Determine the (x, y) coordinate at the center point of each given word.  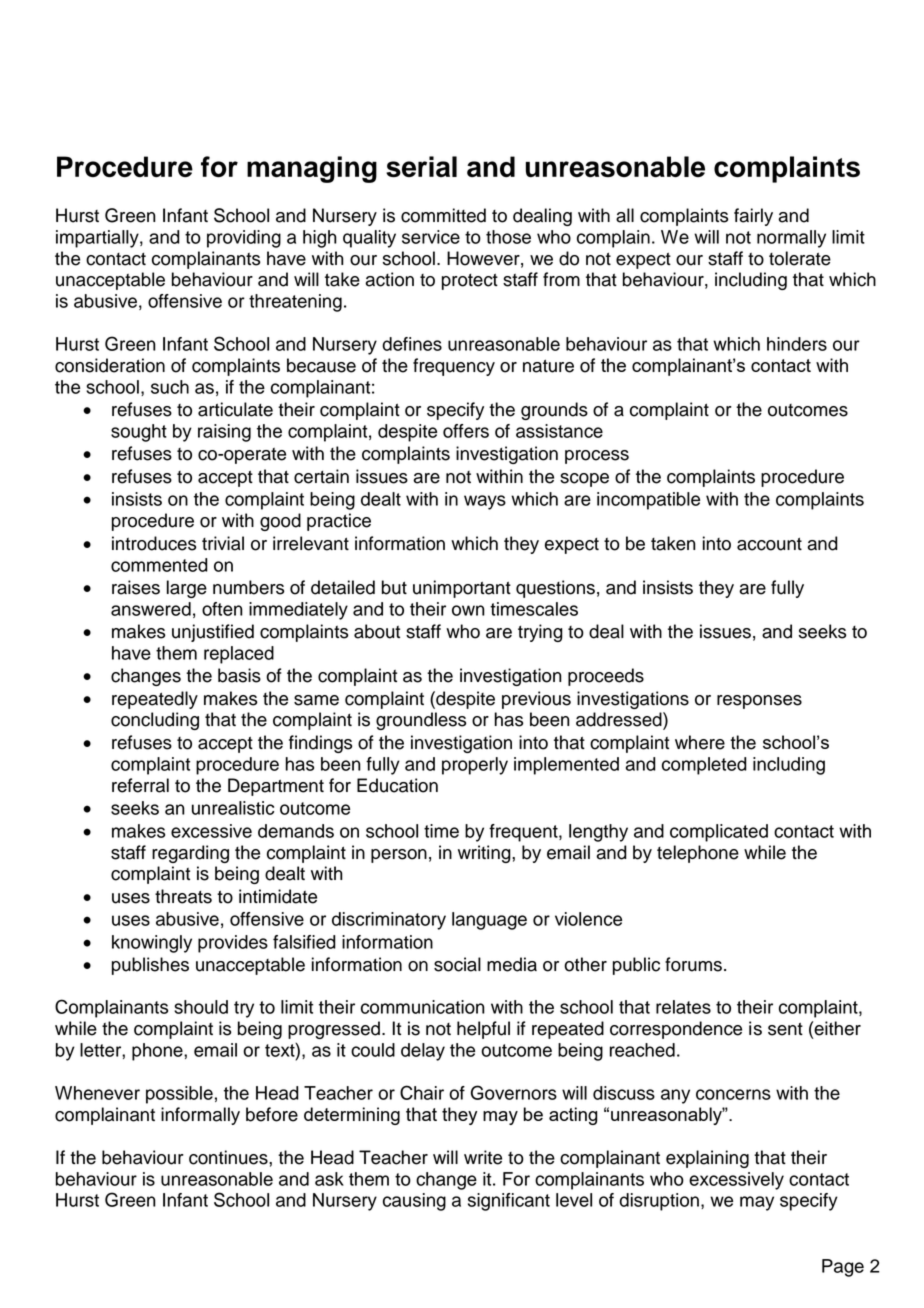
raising (224, 433)
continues (229, 1157)
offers (466, 431)
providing (244, 239)
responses (759, 702)
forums (693, 964)
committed (443, 215)
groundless (421, 721)
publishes (150, 966)
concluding (155, 721)
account (769, 544)
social (457, 964)
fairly (753, 217)
